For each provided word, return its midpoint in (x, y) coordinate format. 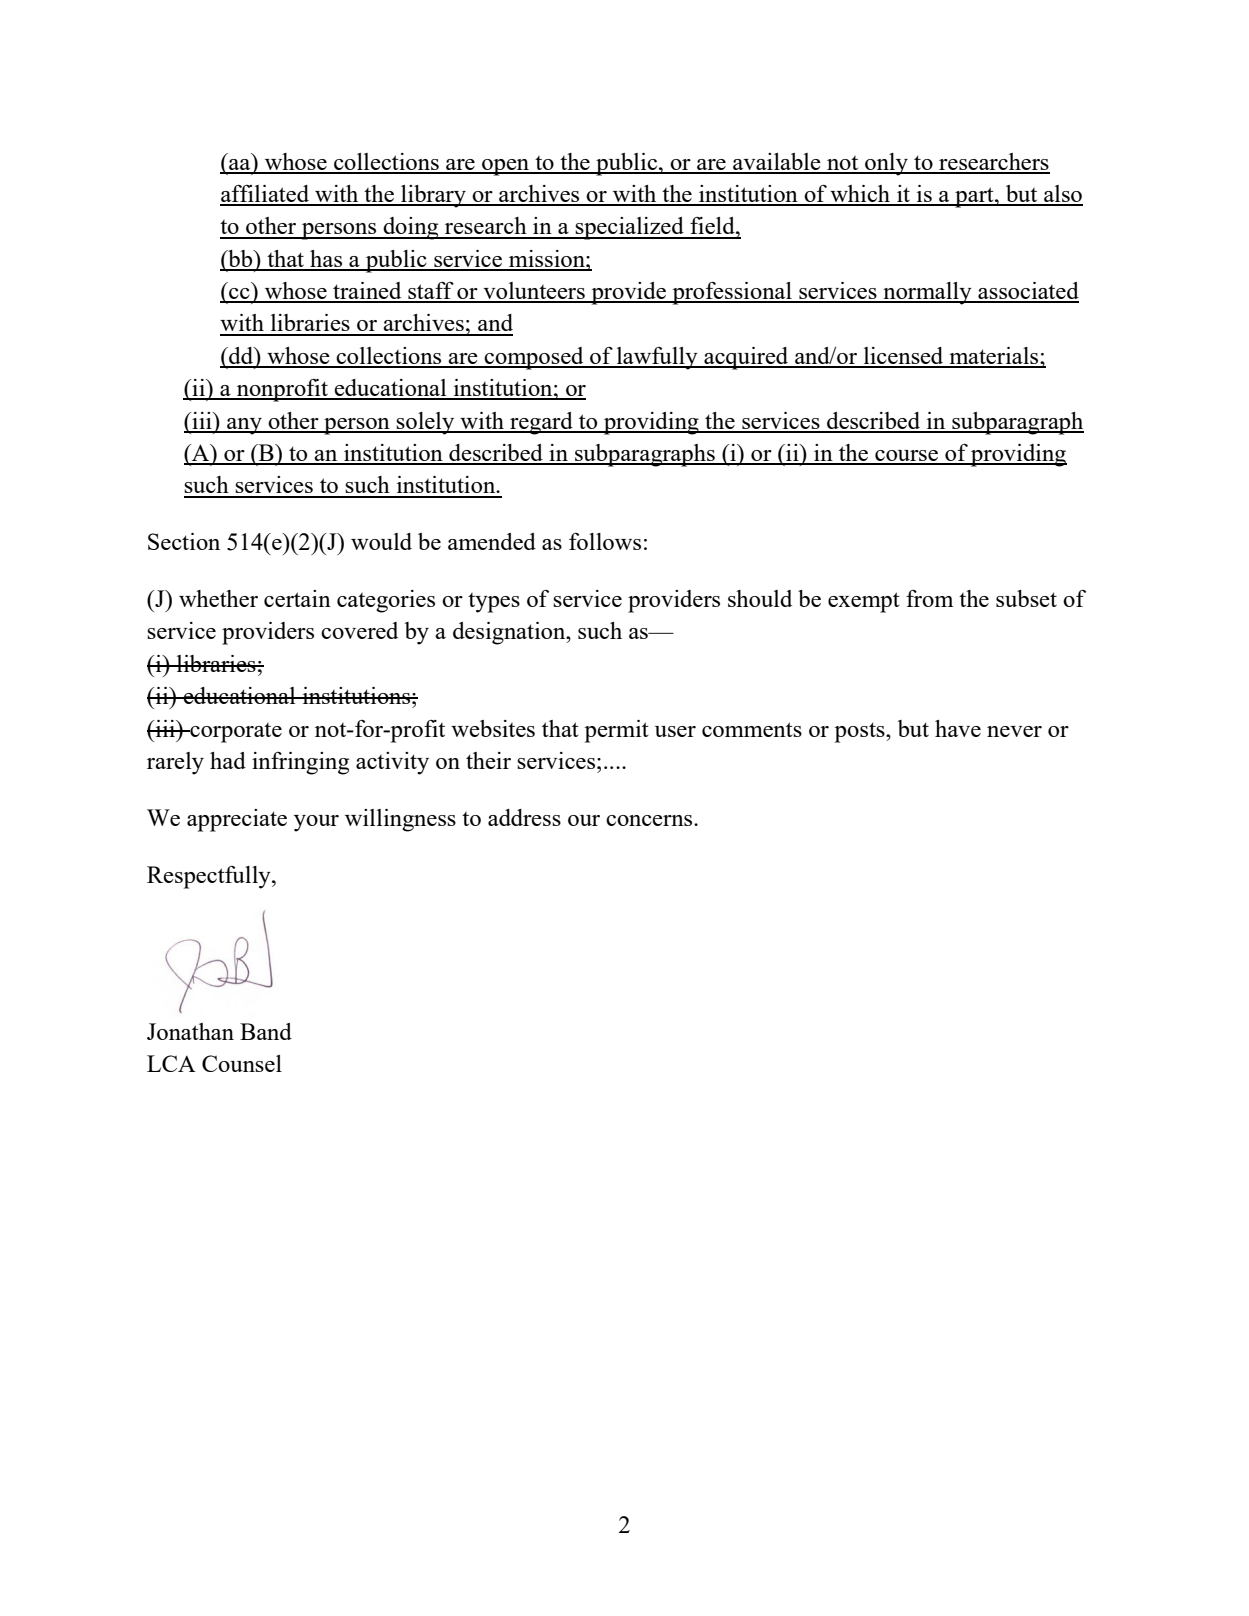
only (886, 164)
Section (184, 541)
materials (994, 357)
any (244, 426)
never (1014, 731)
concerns (650, 820)
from (929, 598)
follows (605, 541)
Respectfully (210, 877)
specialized (630, 228)
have (958, 728)
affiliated (265, 195)
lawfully (657, 358)
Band (266, 1031)
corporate (235, 733)
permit (617, 731)
